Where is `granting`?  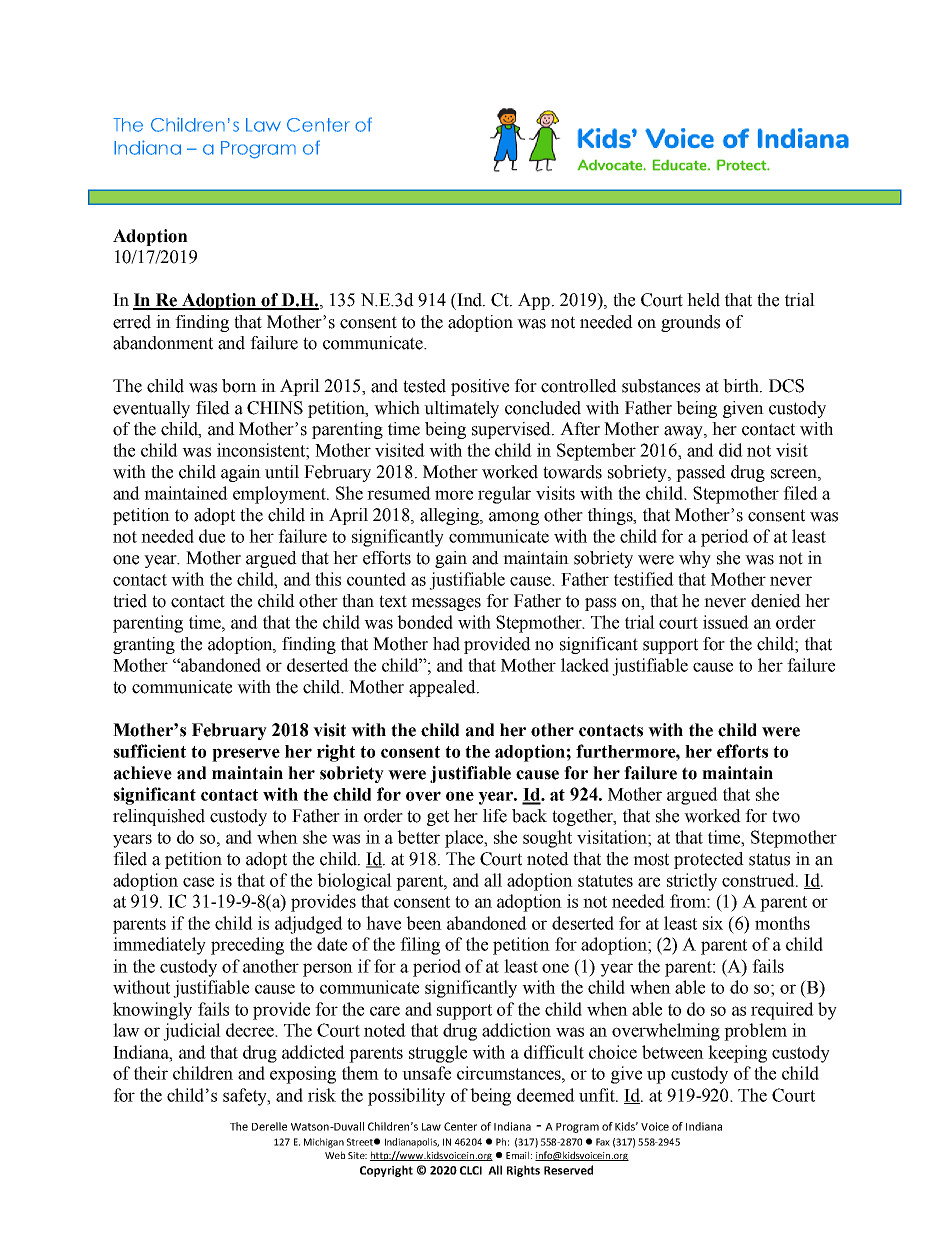 granting is located at coordinates (144, 645).
